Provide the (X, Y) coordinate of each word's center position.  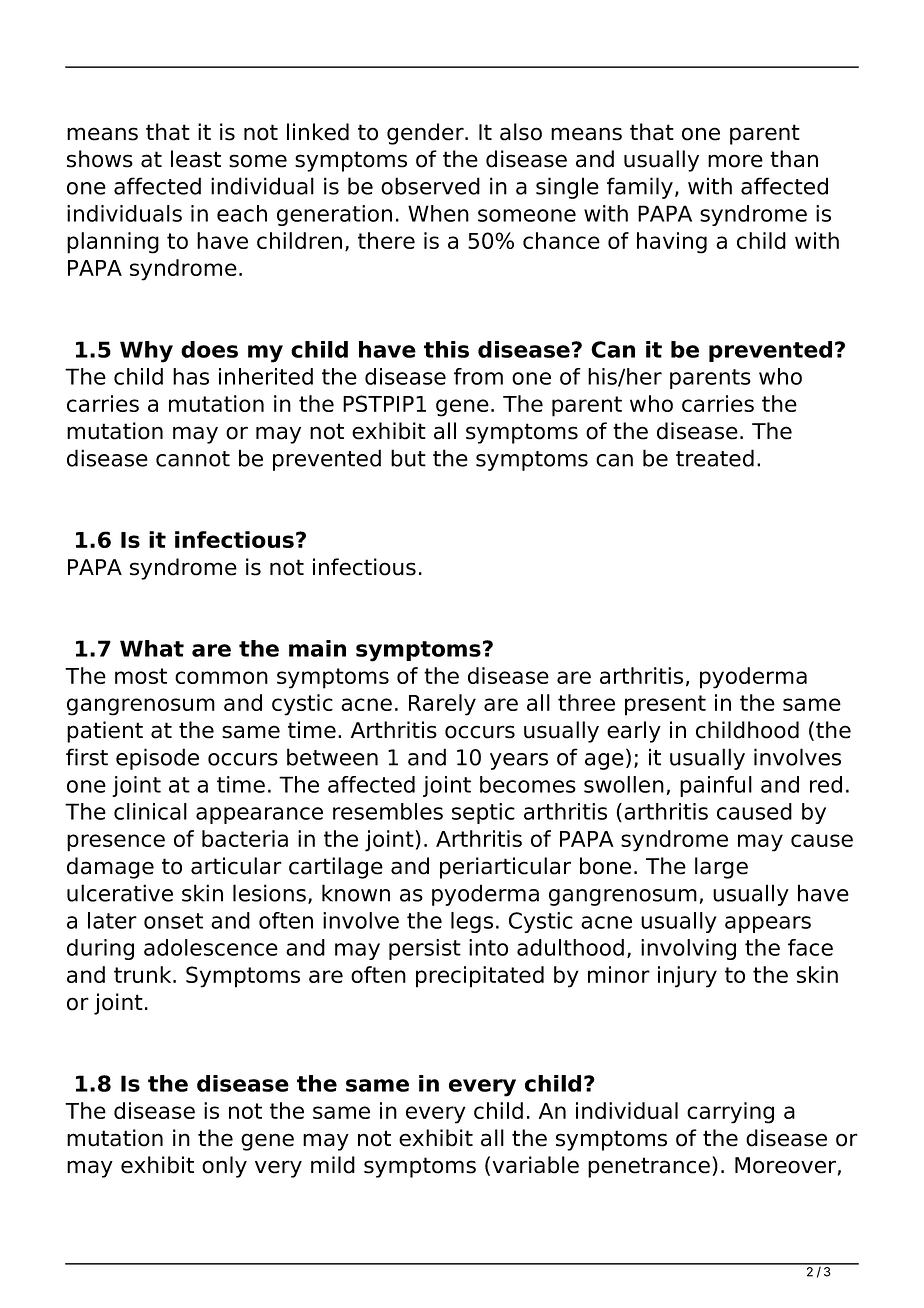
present (665, 705)
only (224, 1167)
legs (472, 922)
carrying (730, 1113)
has (191, 376)
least (196, 159)
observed (430, 186)
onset (173, 921)
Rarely (442, 705)
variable (536, 1165)
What (152, 648)
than (794, 159)
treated (715, 458)
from (478, 376)
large (721, 868)
